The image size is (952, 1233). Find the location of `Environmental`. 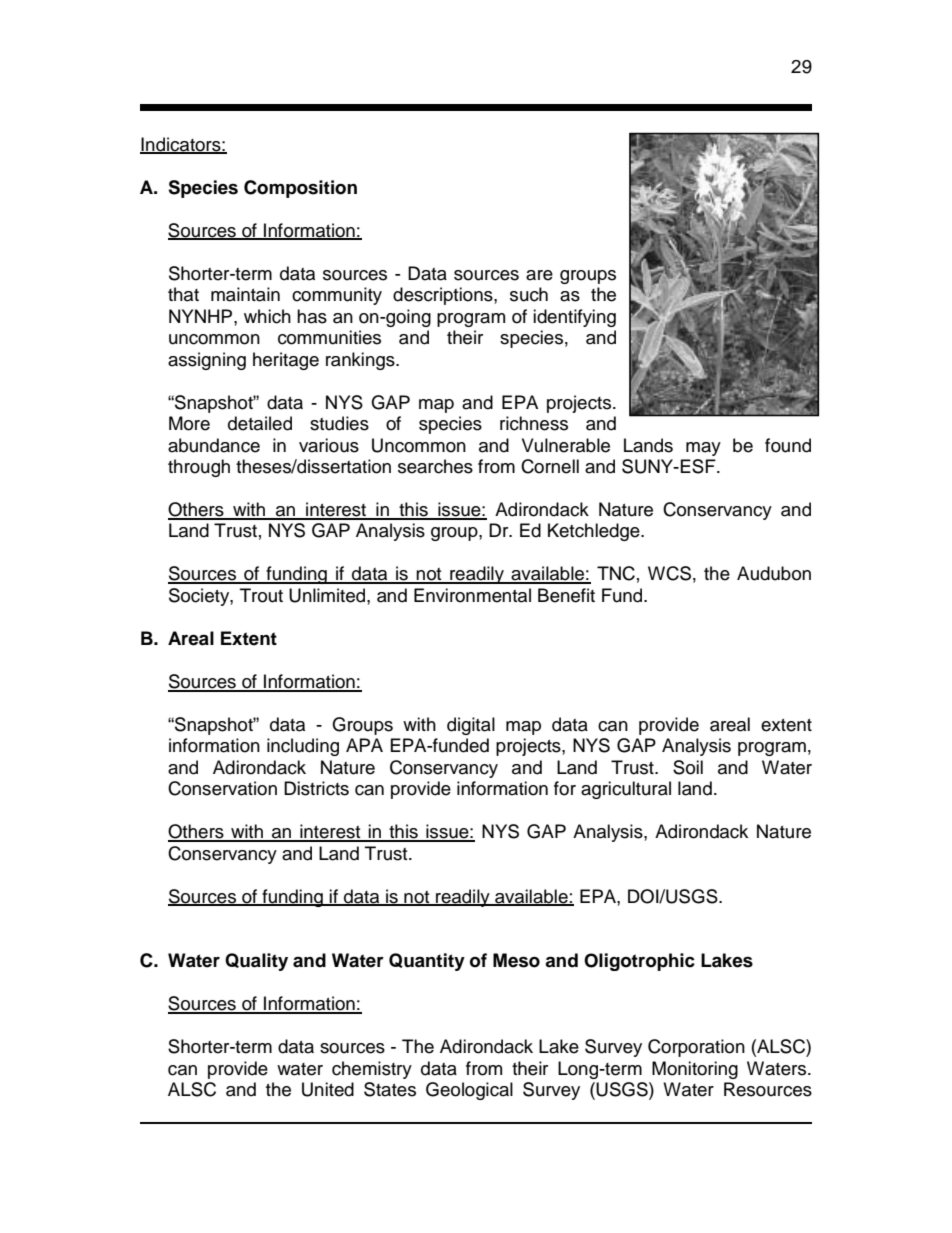

Environmental is located at coordinates (472, 595).
